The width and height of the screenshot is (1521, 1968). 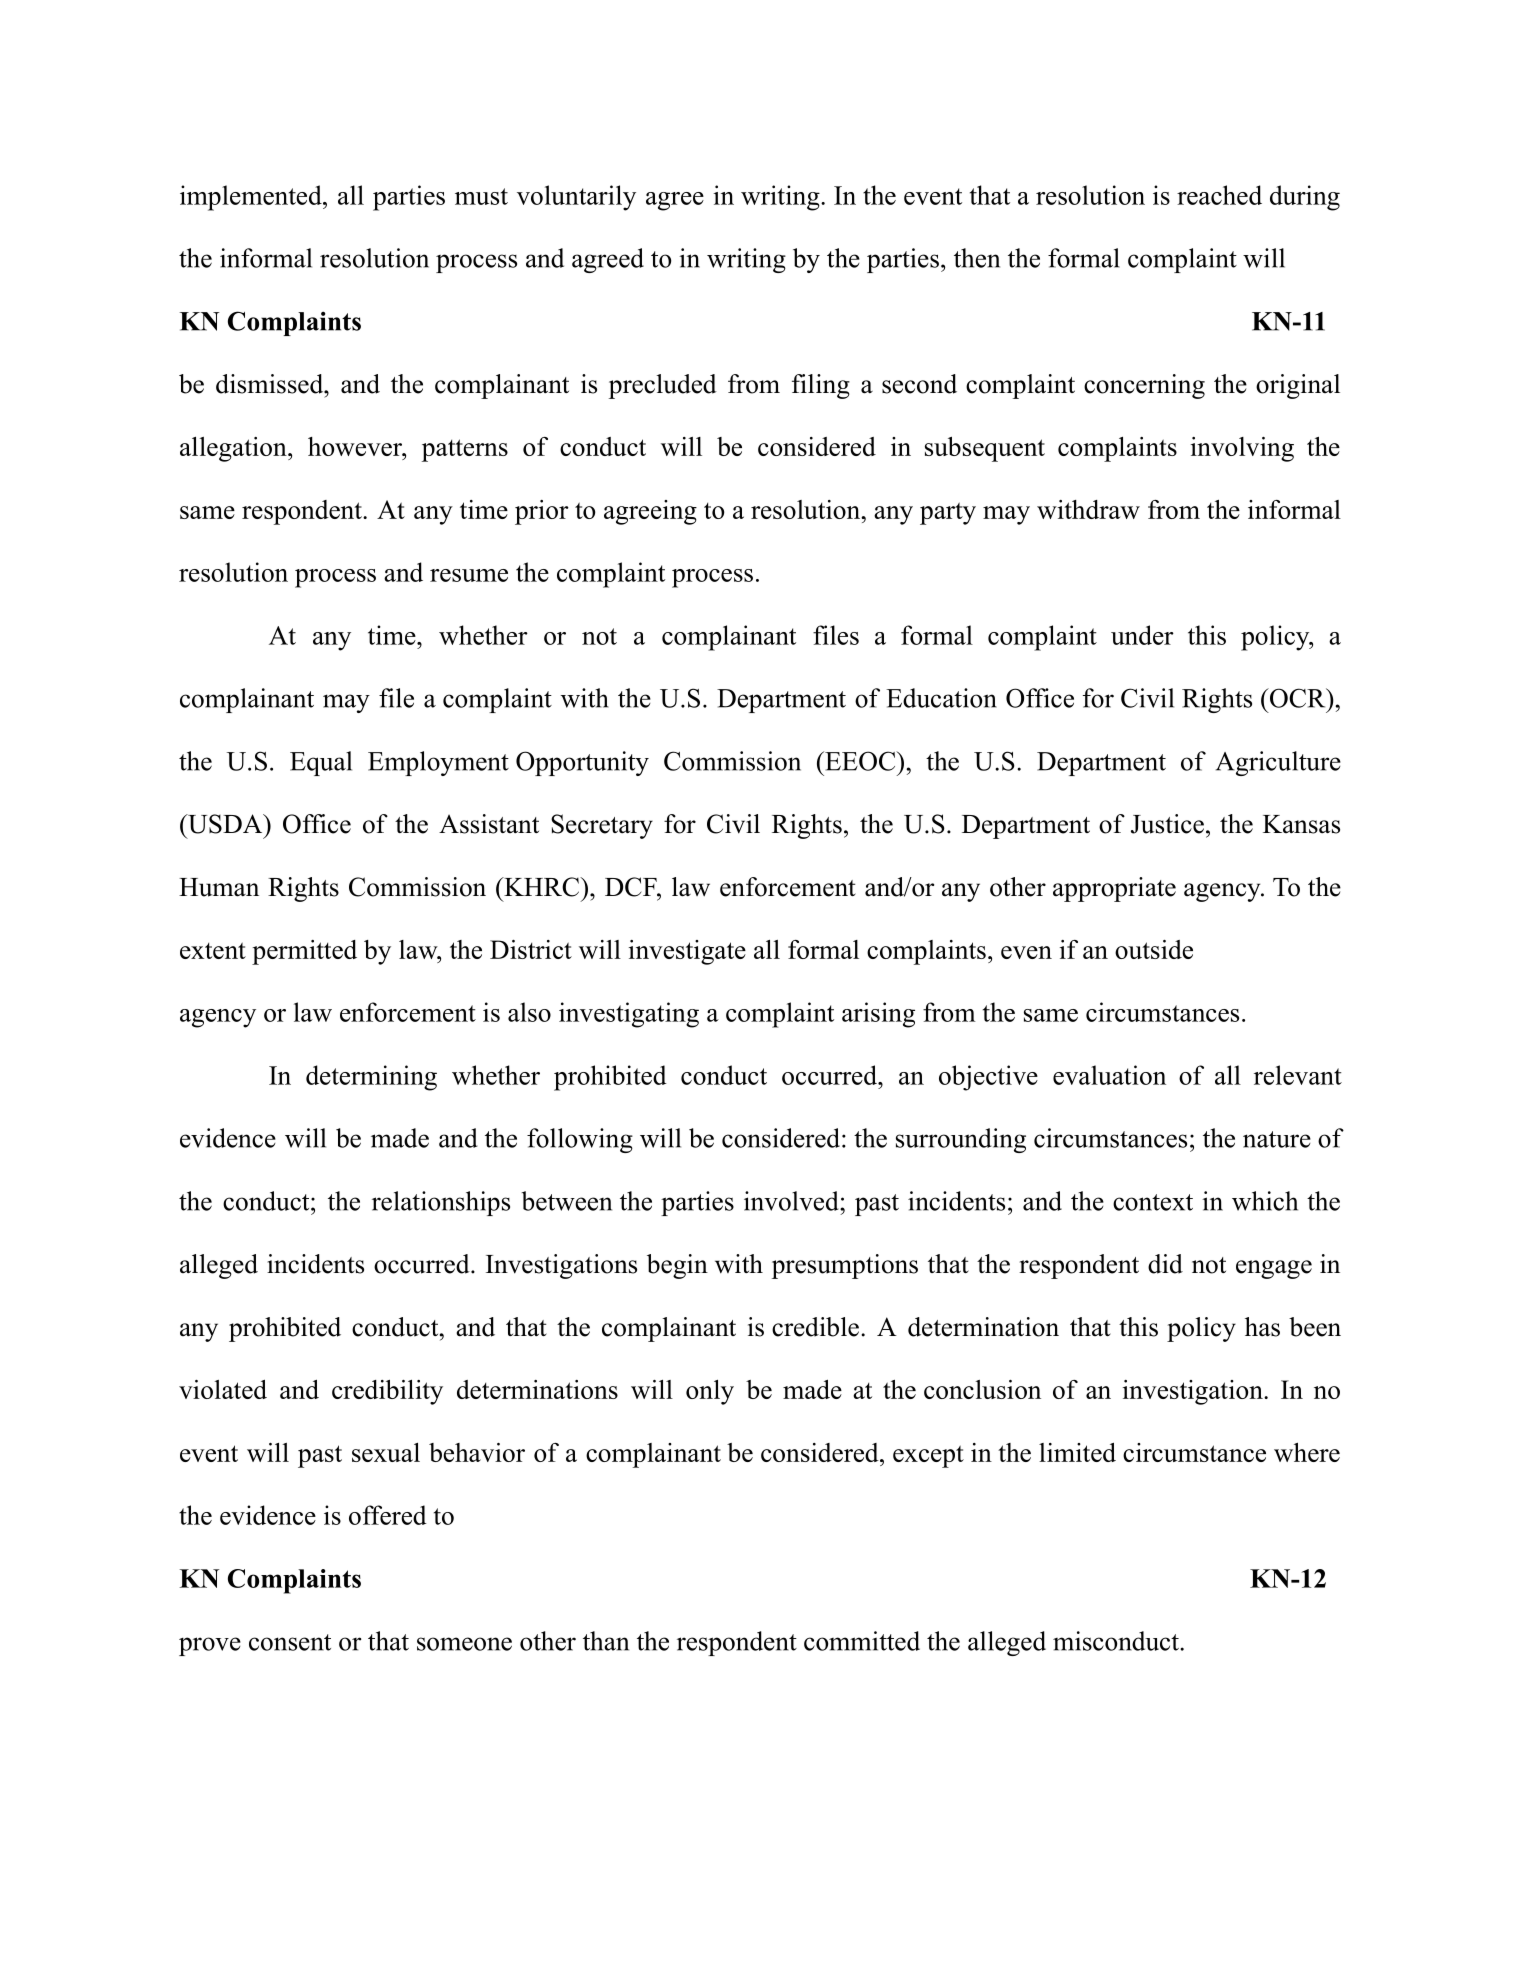 What do you see at coordinates (948, 513) in the screenshot?
I see `party` at bounding box center [948, 513].
